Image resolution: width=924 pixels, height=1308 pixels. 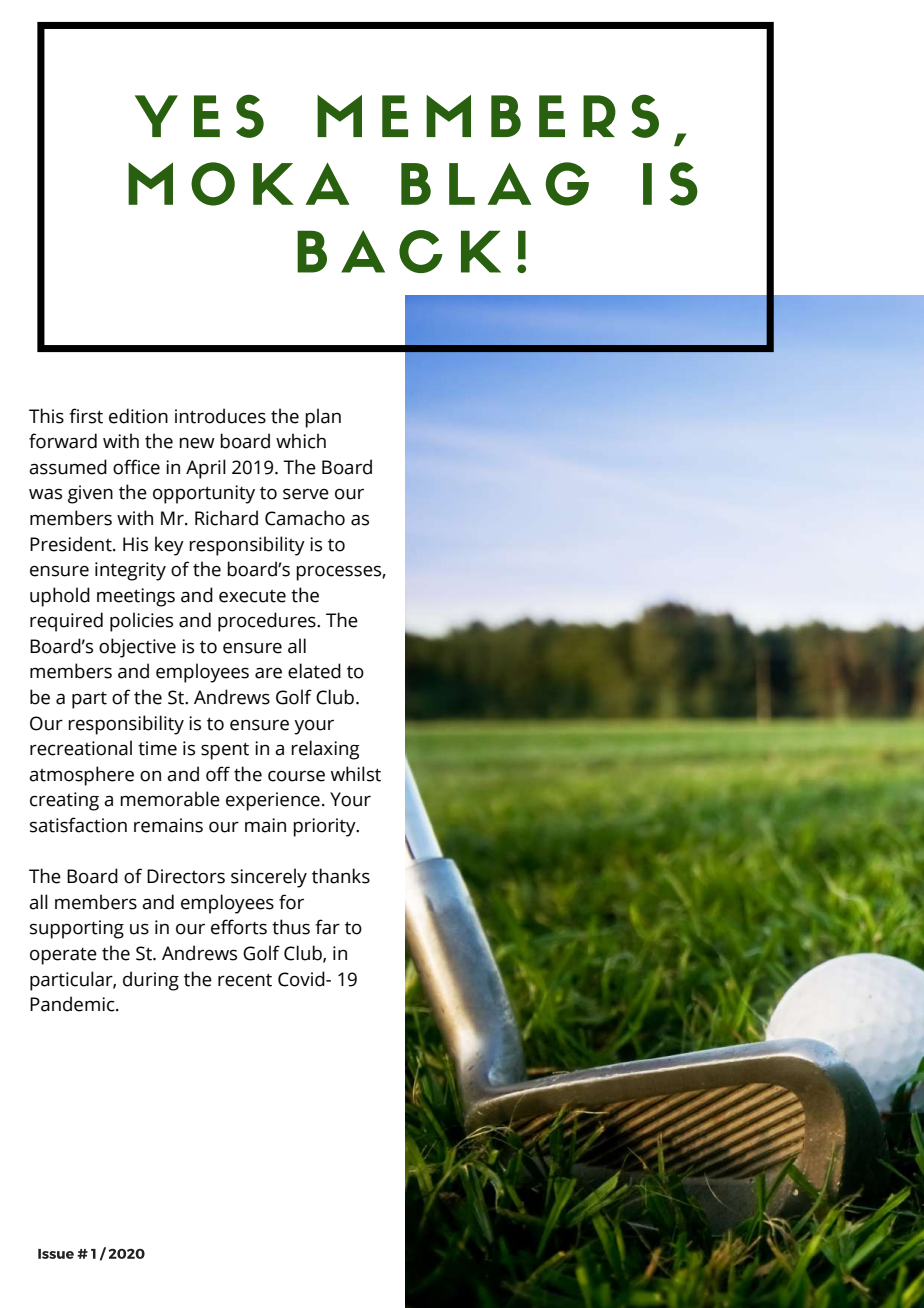 What do you see at coordinates (327, 927) in the document?
I see `far` at bounding box center [327, 927].
